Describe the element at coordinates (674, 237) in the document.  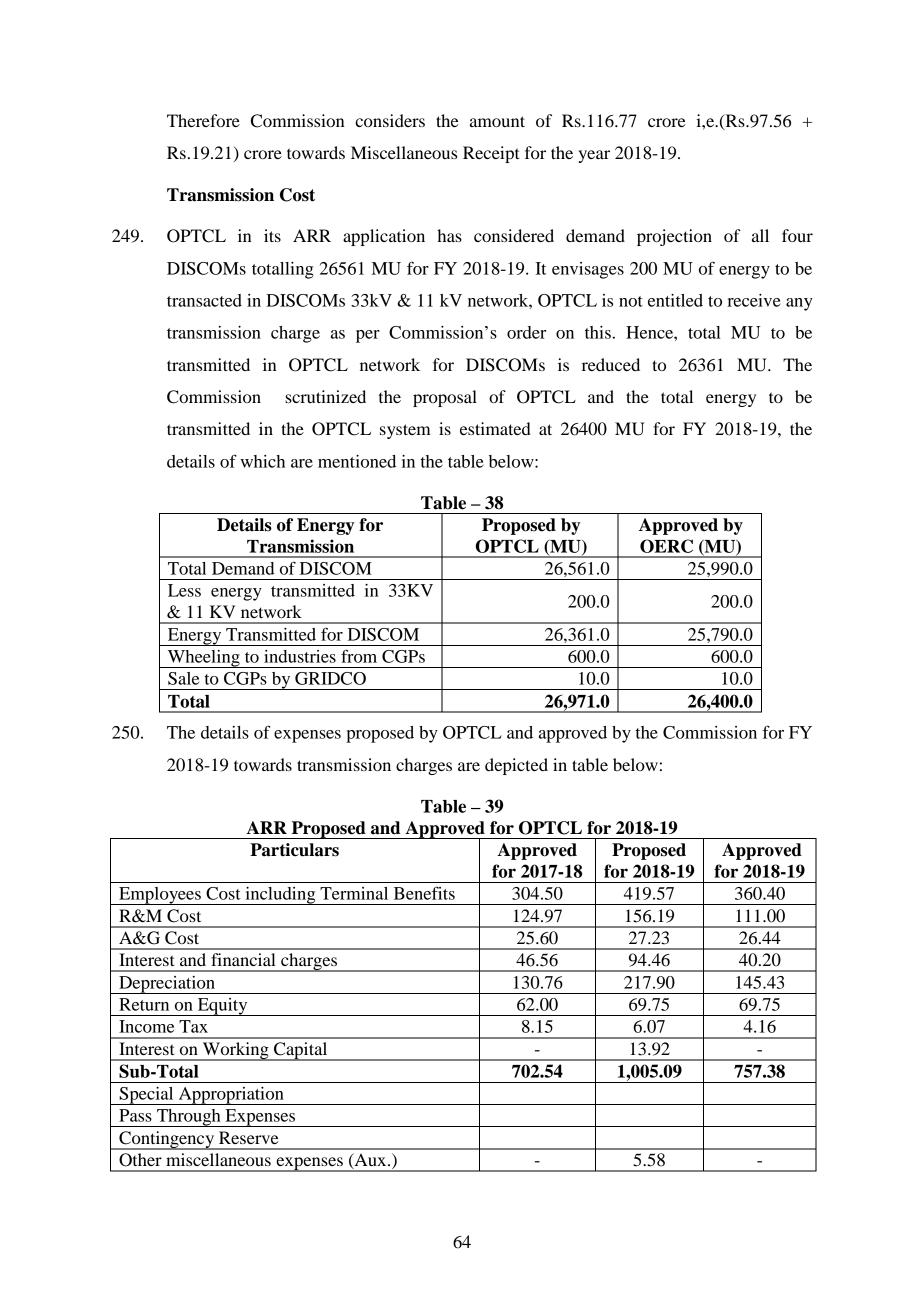
I see `projection` at that location.
